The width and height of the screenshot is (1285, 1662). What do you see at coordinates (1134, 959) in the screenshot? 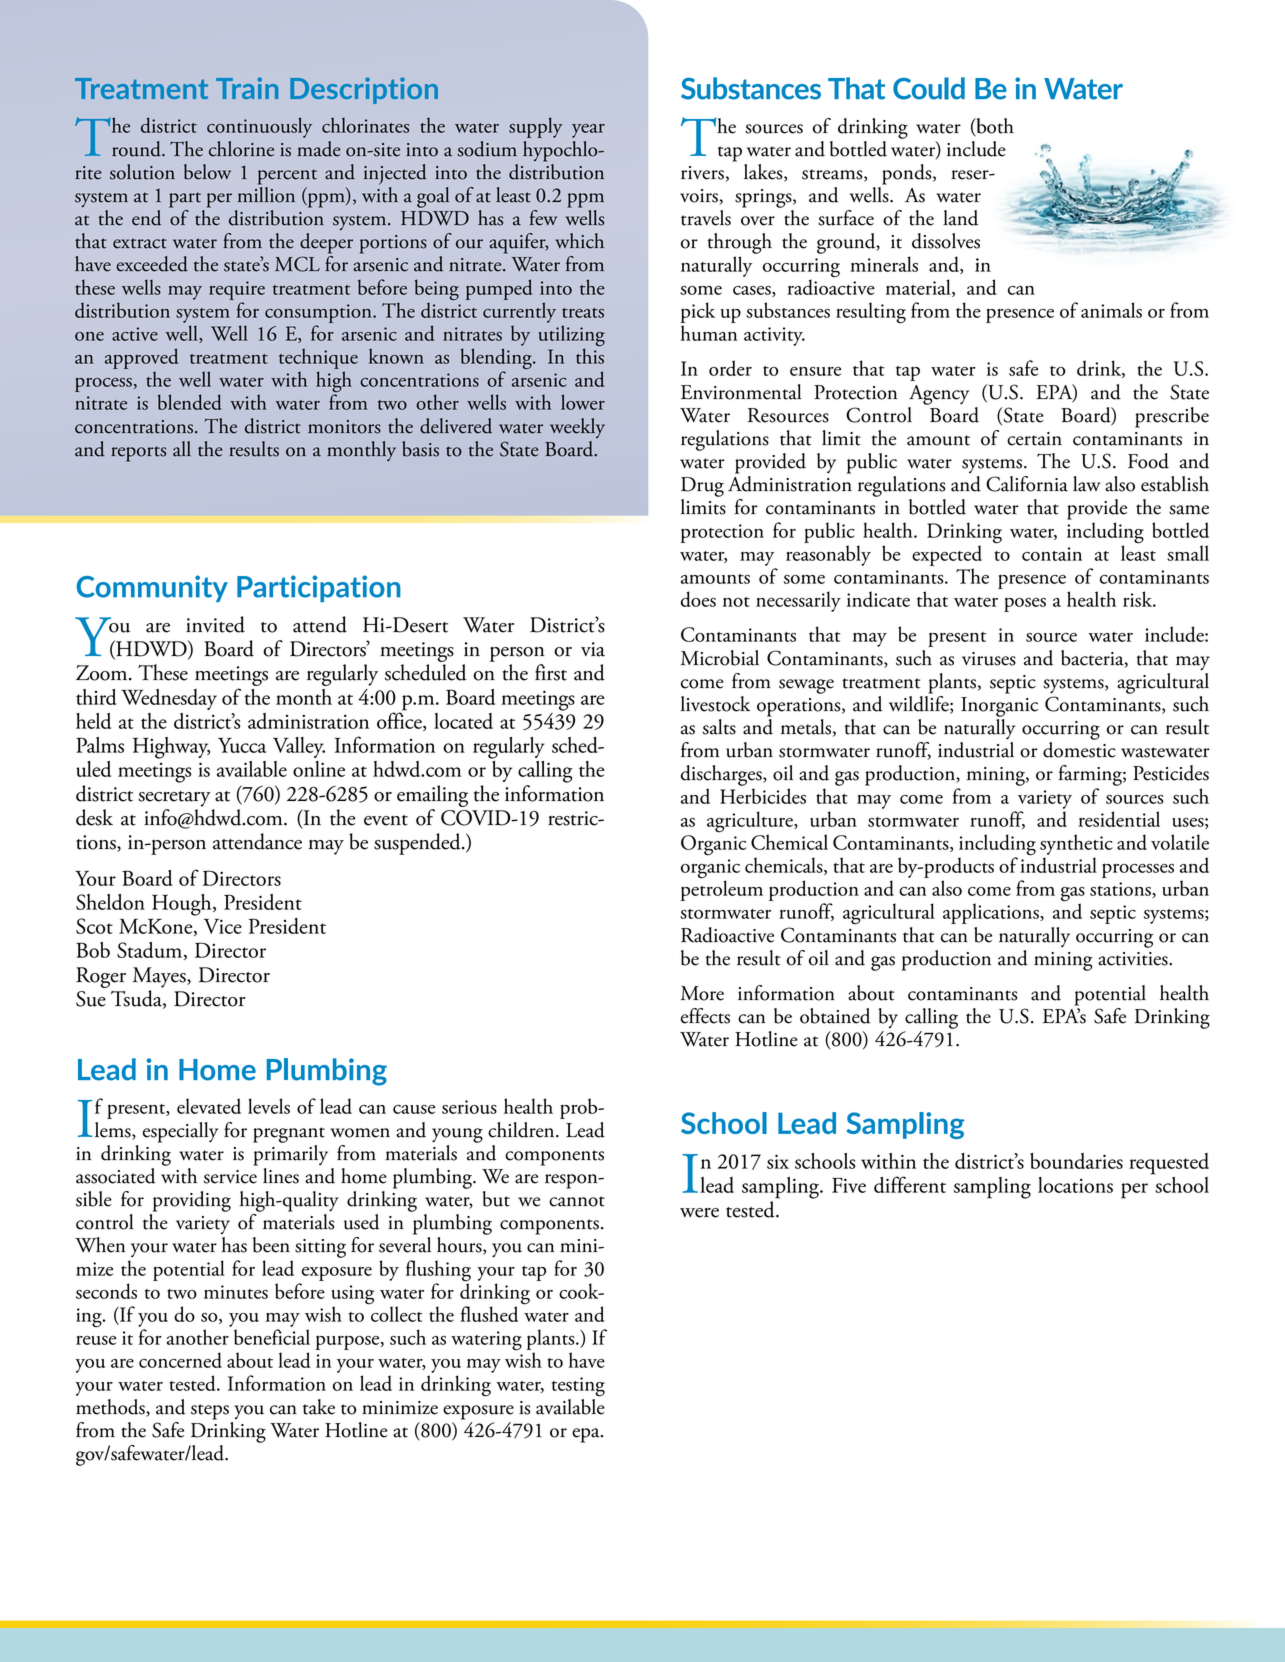
I see `activities` at bounding box center [1134, 959].
